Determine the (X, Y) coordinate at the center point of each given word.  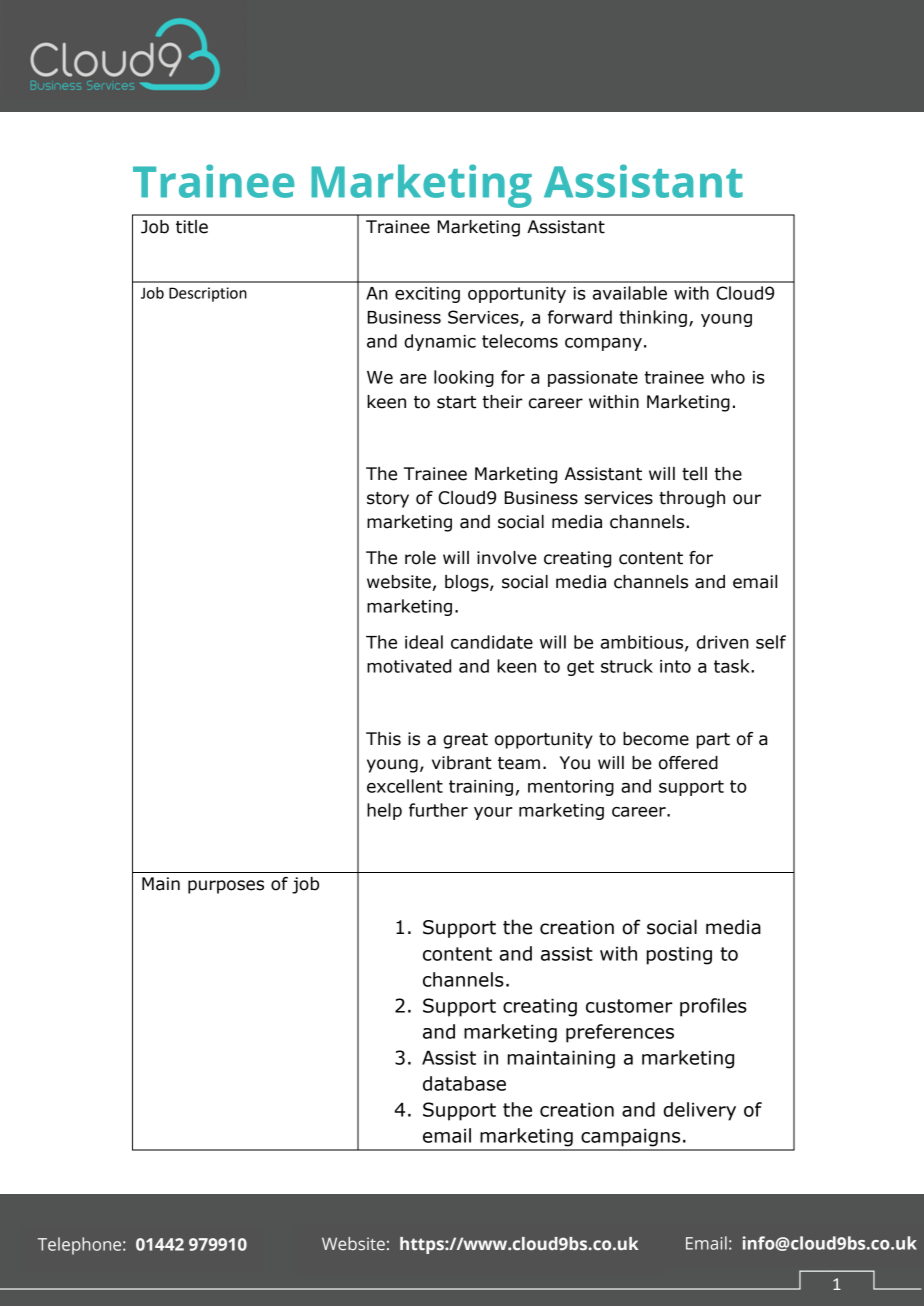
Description (208, 294)
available (630, 293)
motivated (409, 666)
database (464, 1083)
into (675, 666)
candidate (492, 642)
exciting (427, 295)
